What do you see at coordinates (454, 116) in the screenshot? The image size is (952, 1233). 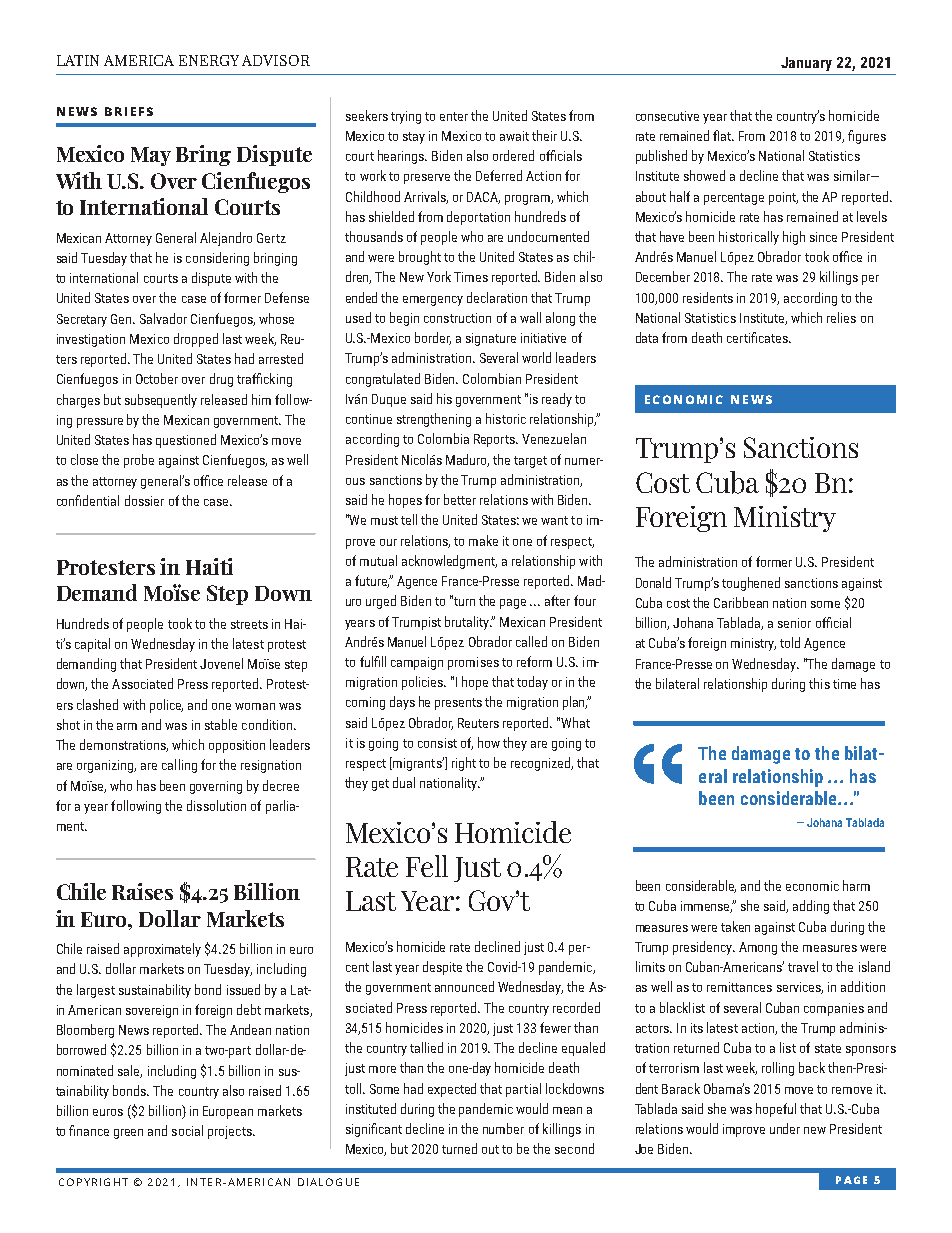 I see `enter` at bounding box center [454, 116].
